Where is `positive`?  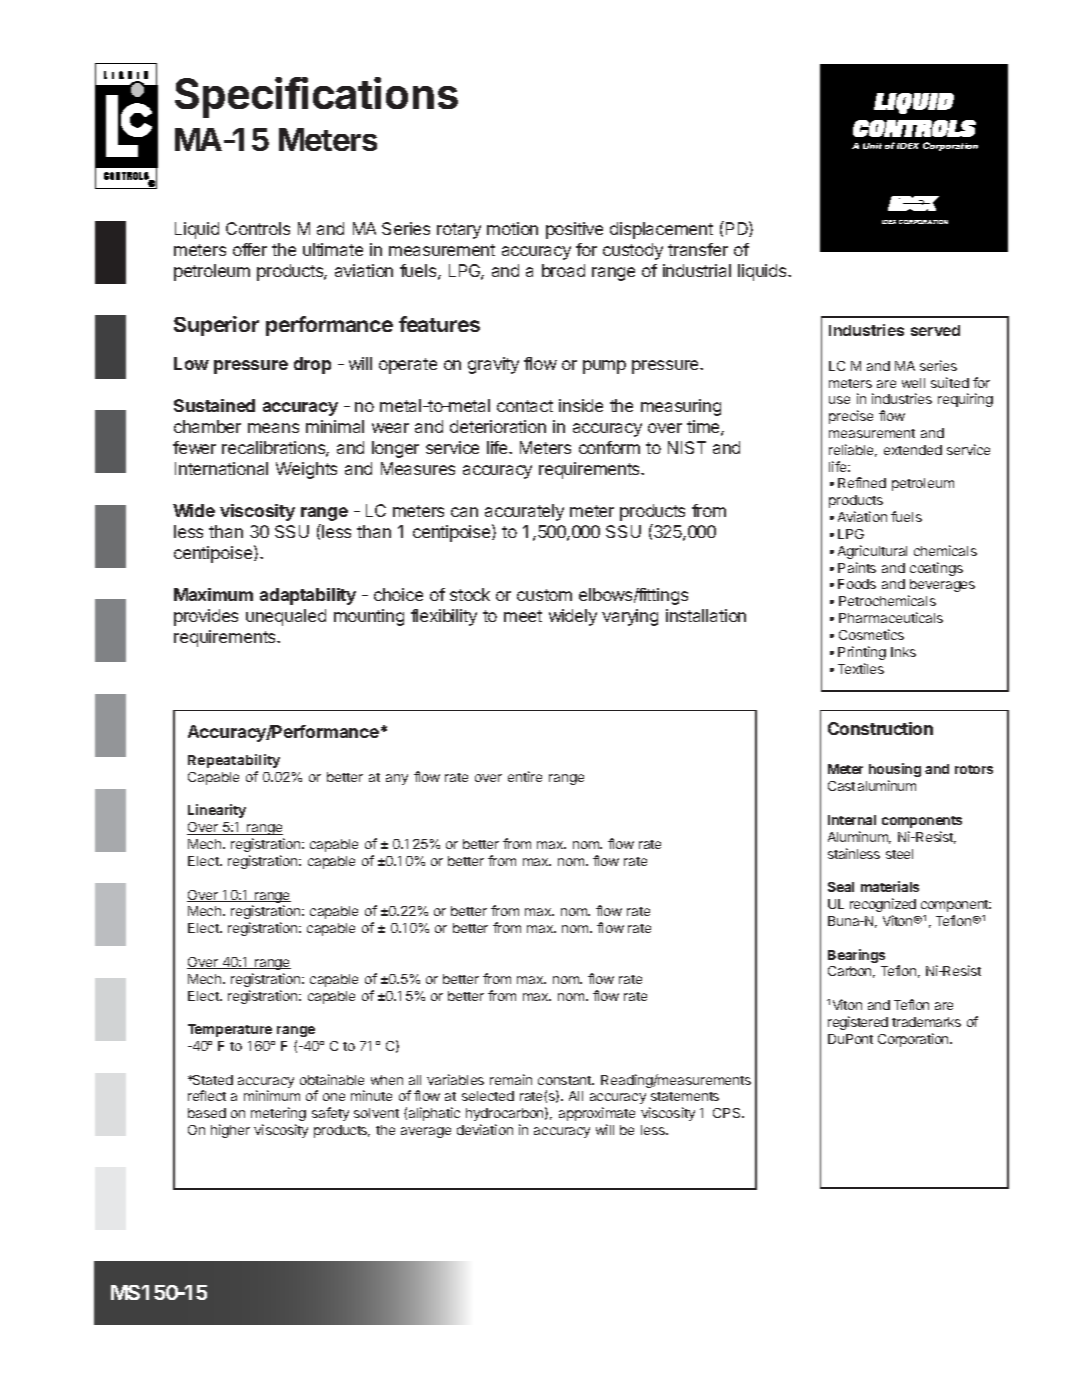
positive is located at coordinates (574, 230).
